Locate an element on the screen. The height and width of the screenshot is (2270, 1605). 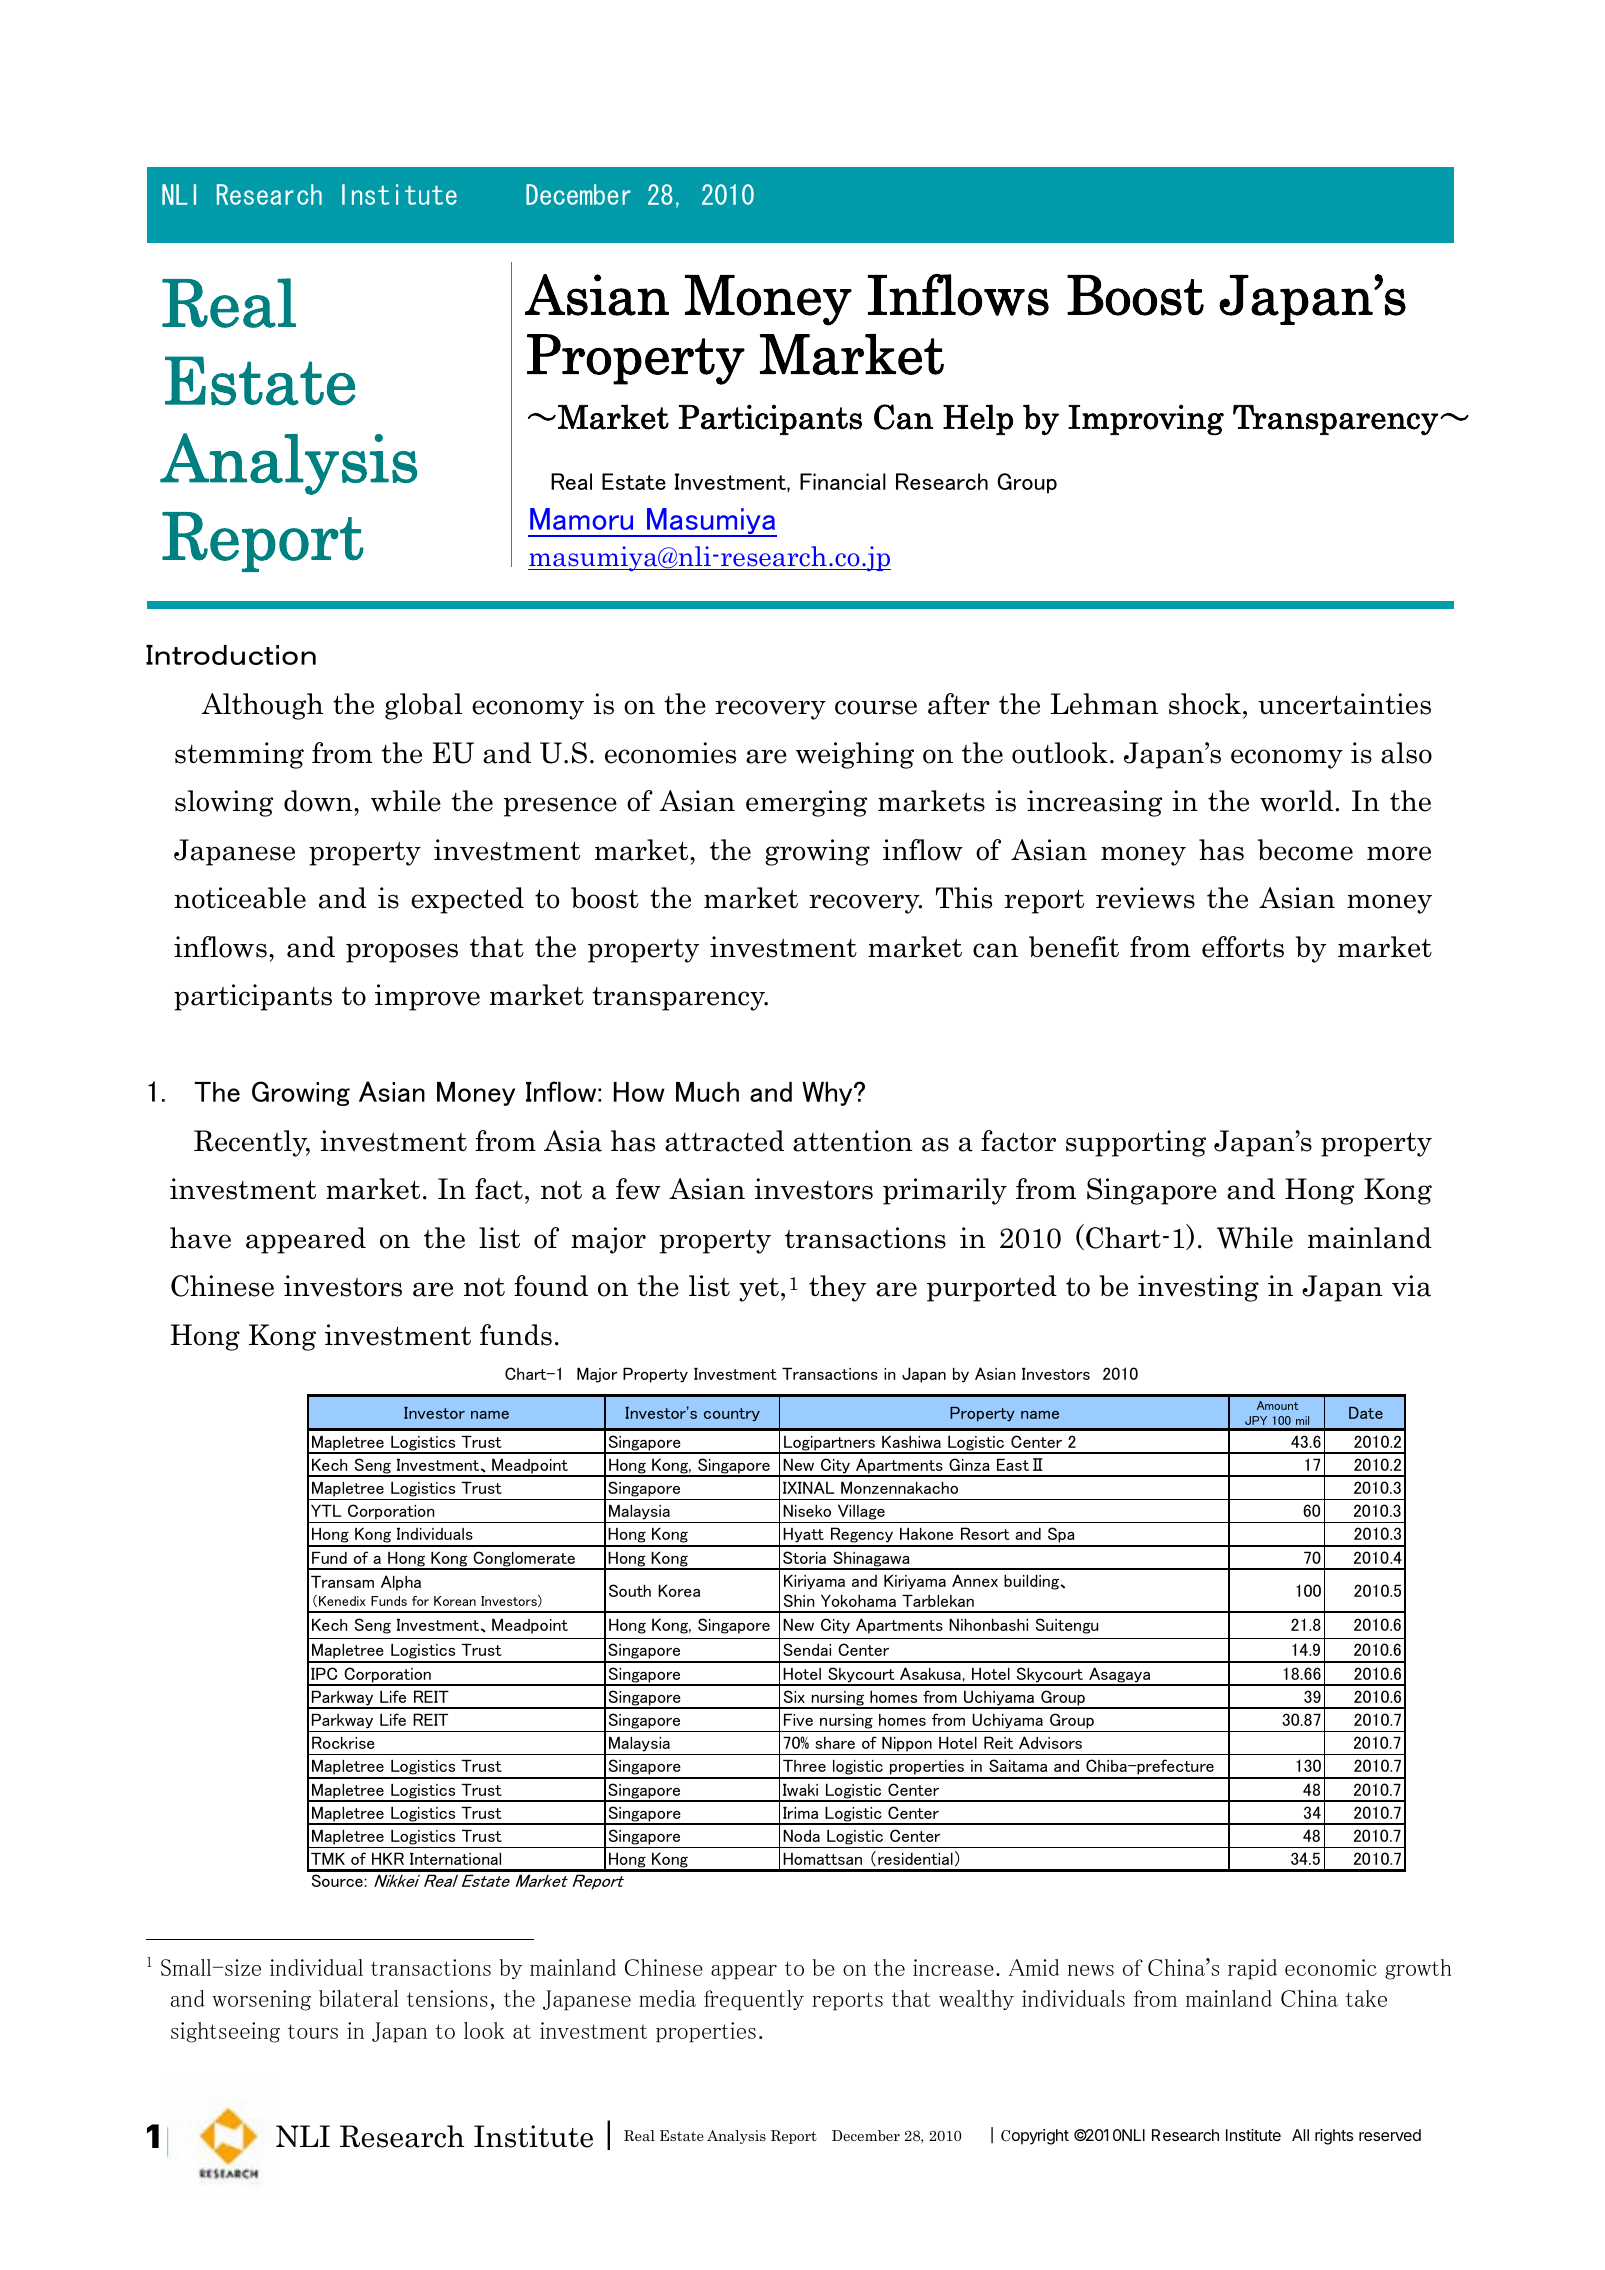
Six is located at coordinates (794, 1696).
